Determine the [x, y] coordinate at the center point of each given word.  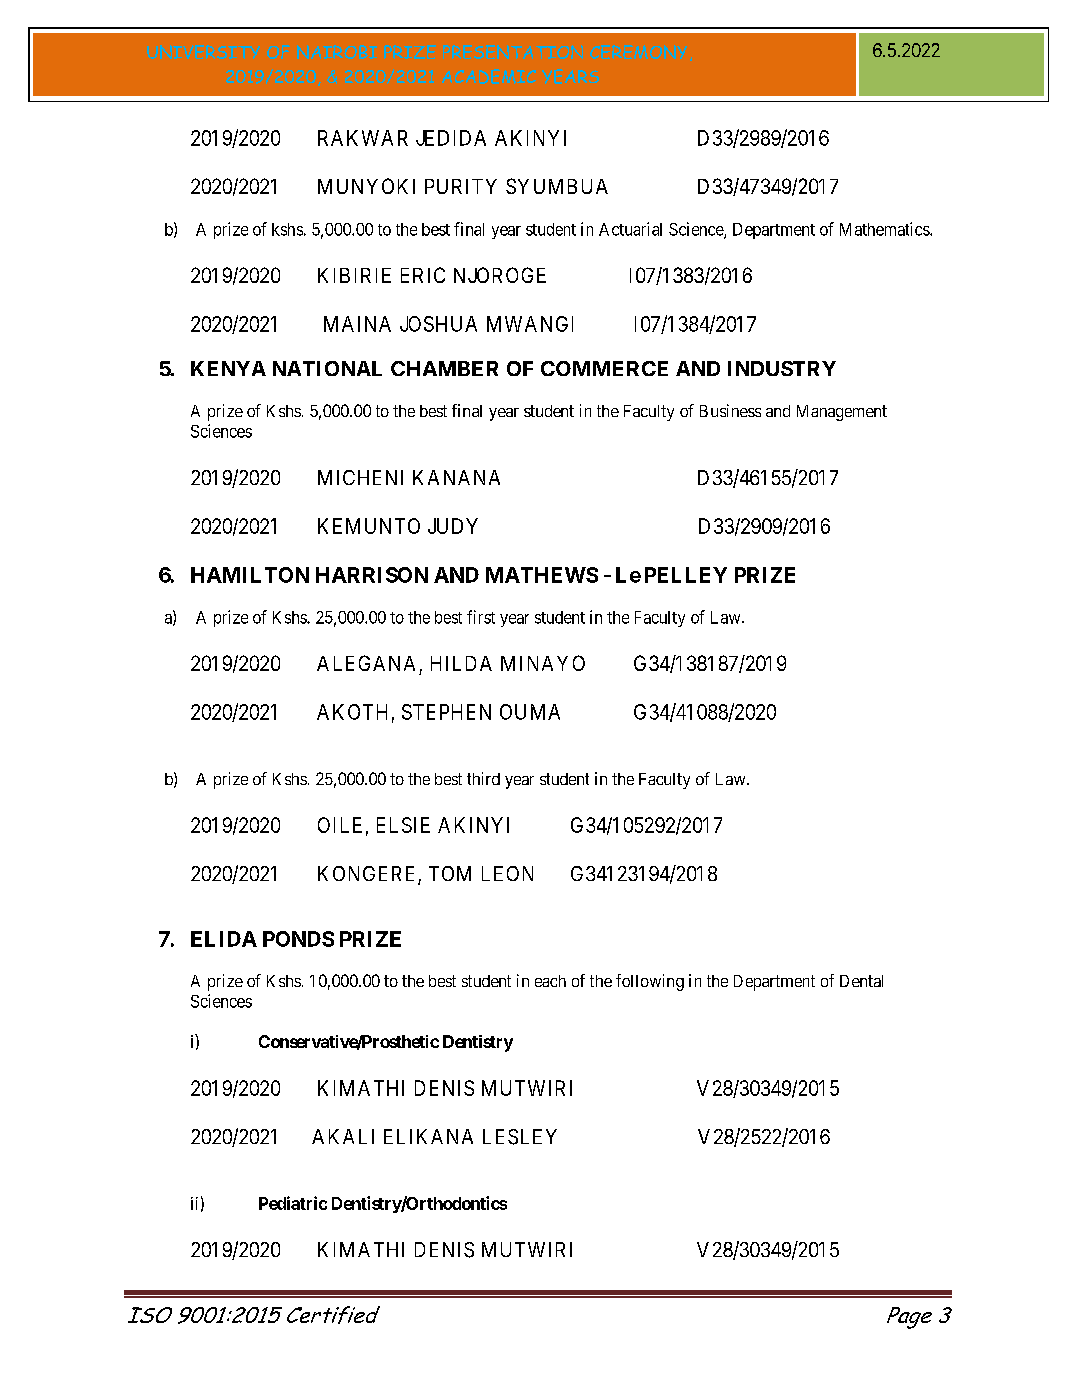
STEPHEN [446, 712]
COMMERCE [604, 368]
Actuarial [630, 229]
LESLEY [520, 1137]
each [550, 981]
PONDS [298, 939]
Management [842, 413]
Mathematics [885, 229]
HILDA [461, 663]
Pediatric [293, 1203]
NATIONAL [327, 368]
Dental [861, 981]
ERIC [423, 275]
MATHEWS [542, 575]
